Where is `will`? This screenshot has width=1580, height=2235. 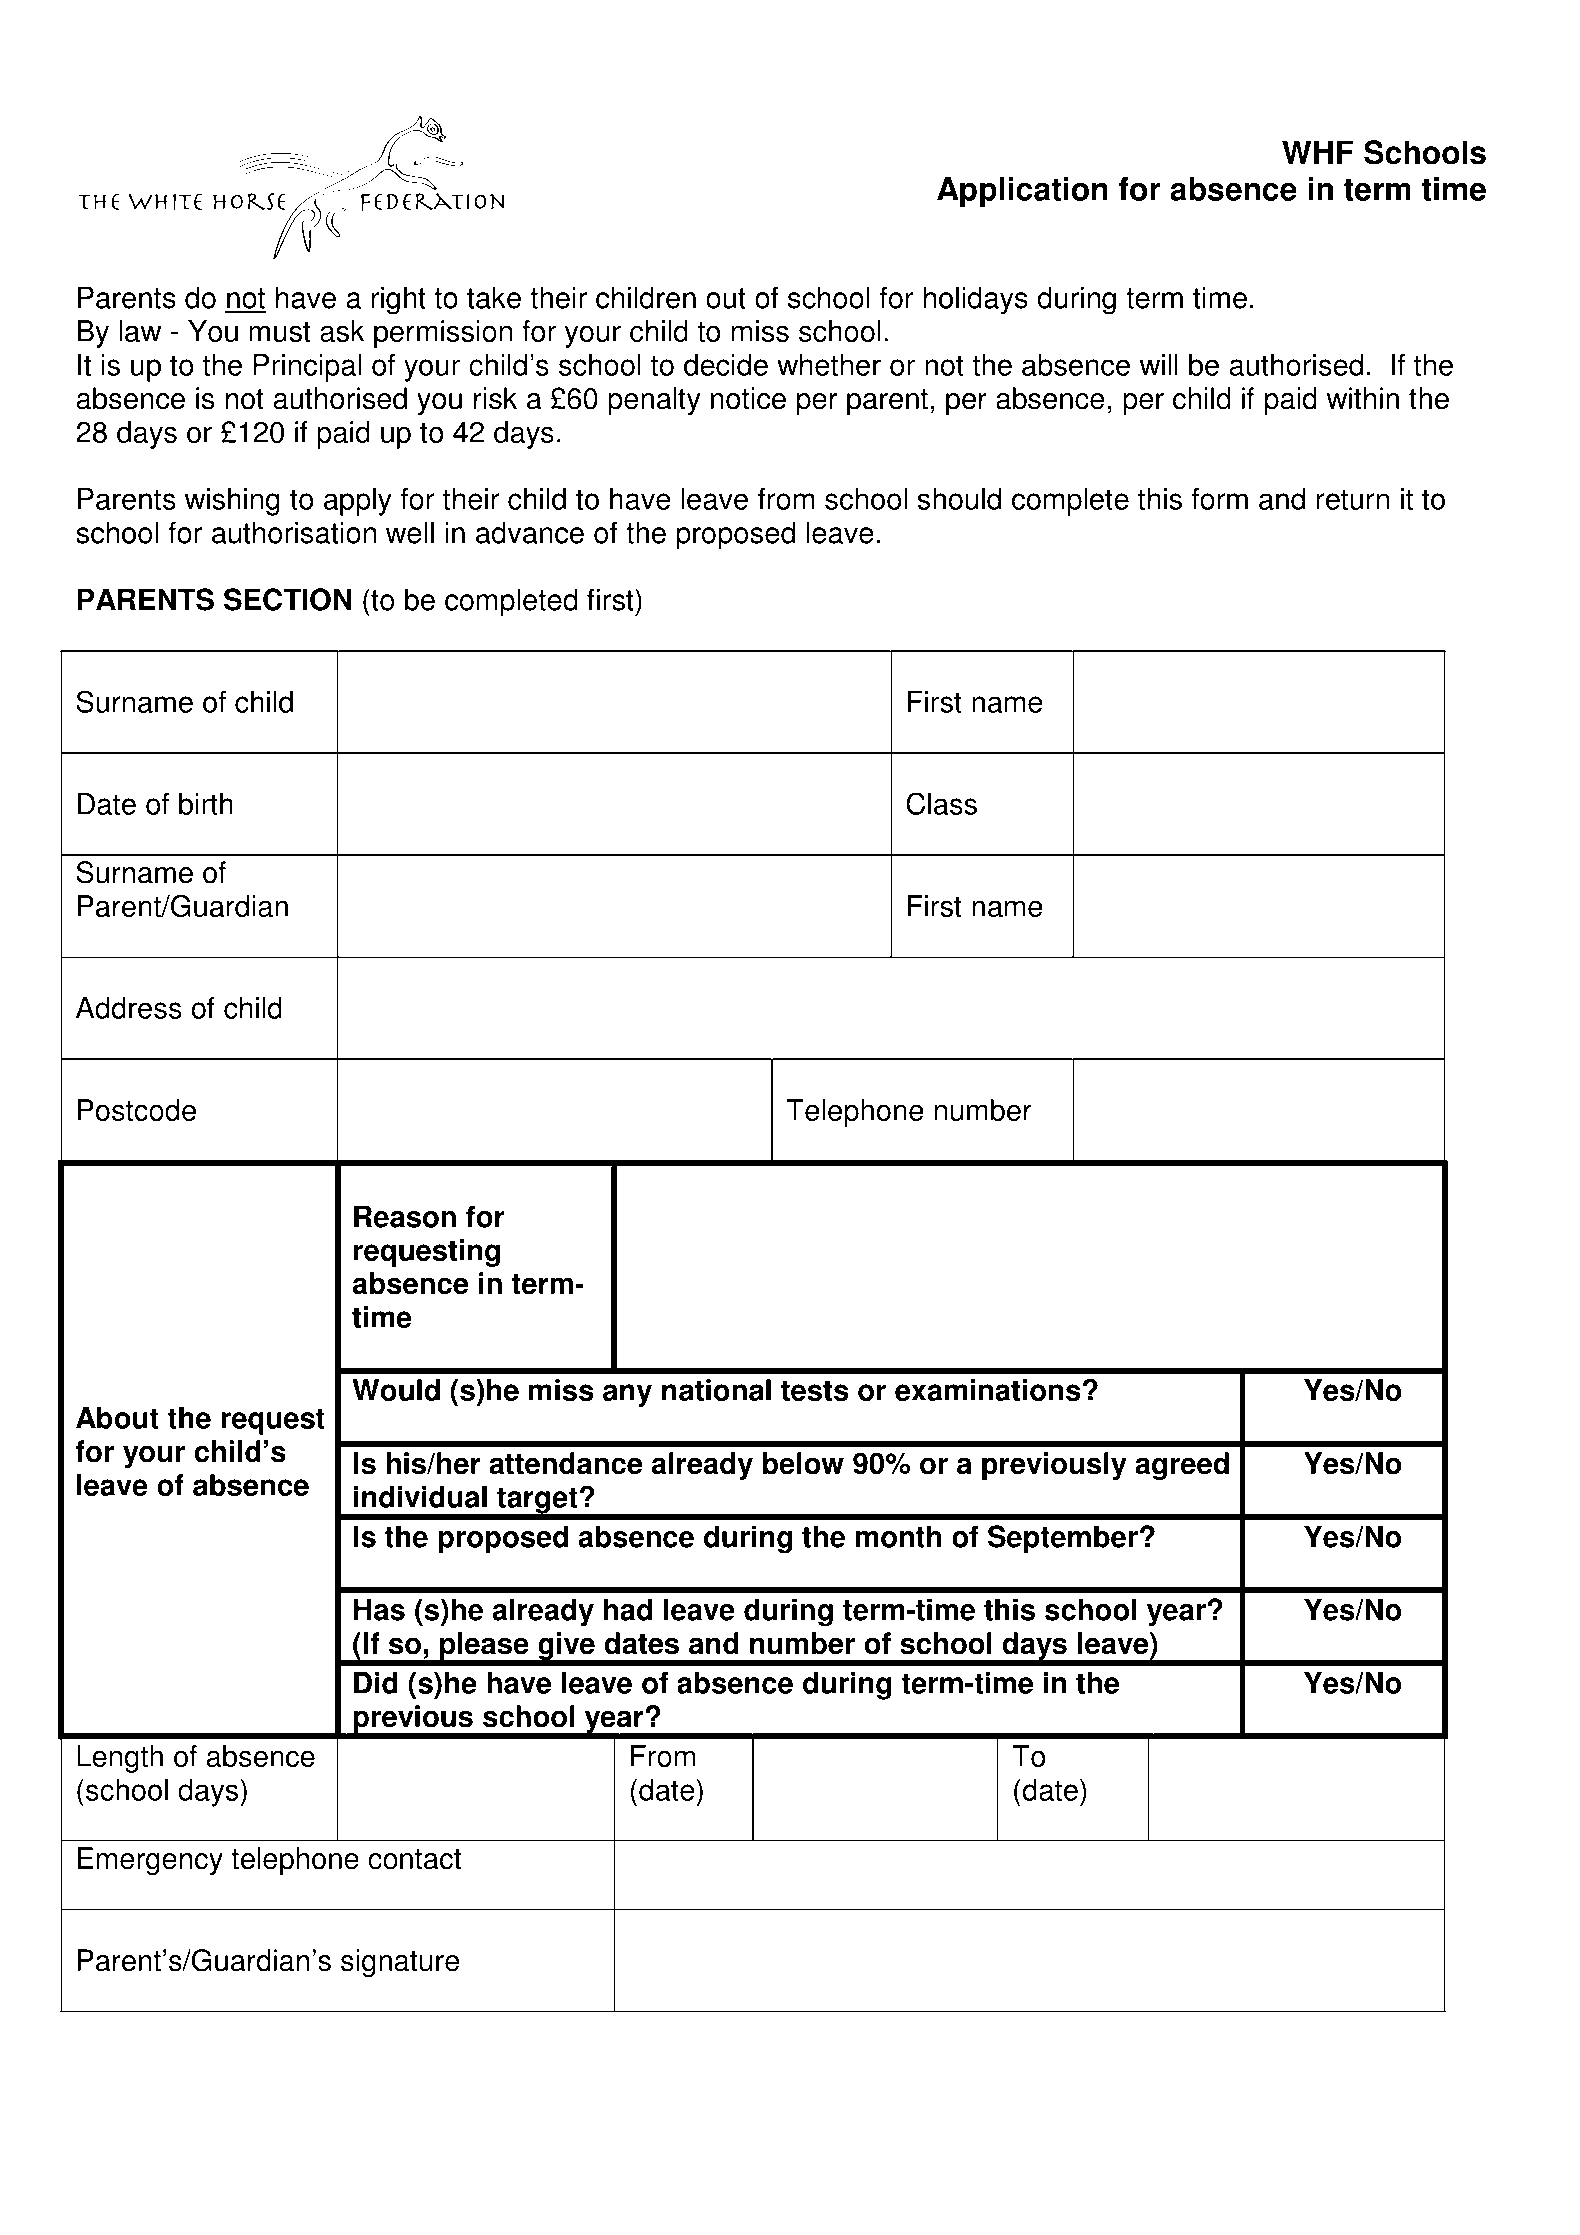 will is located at coordinates (1159, 365).
